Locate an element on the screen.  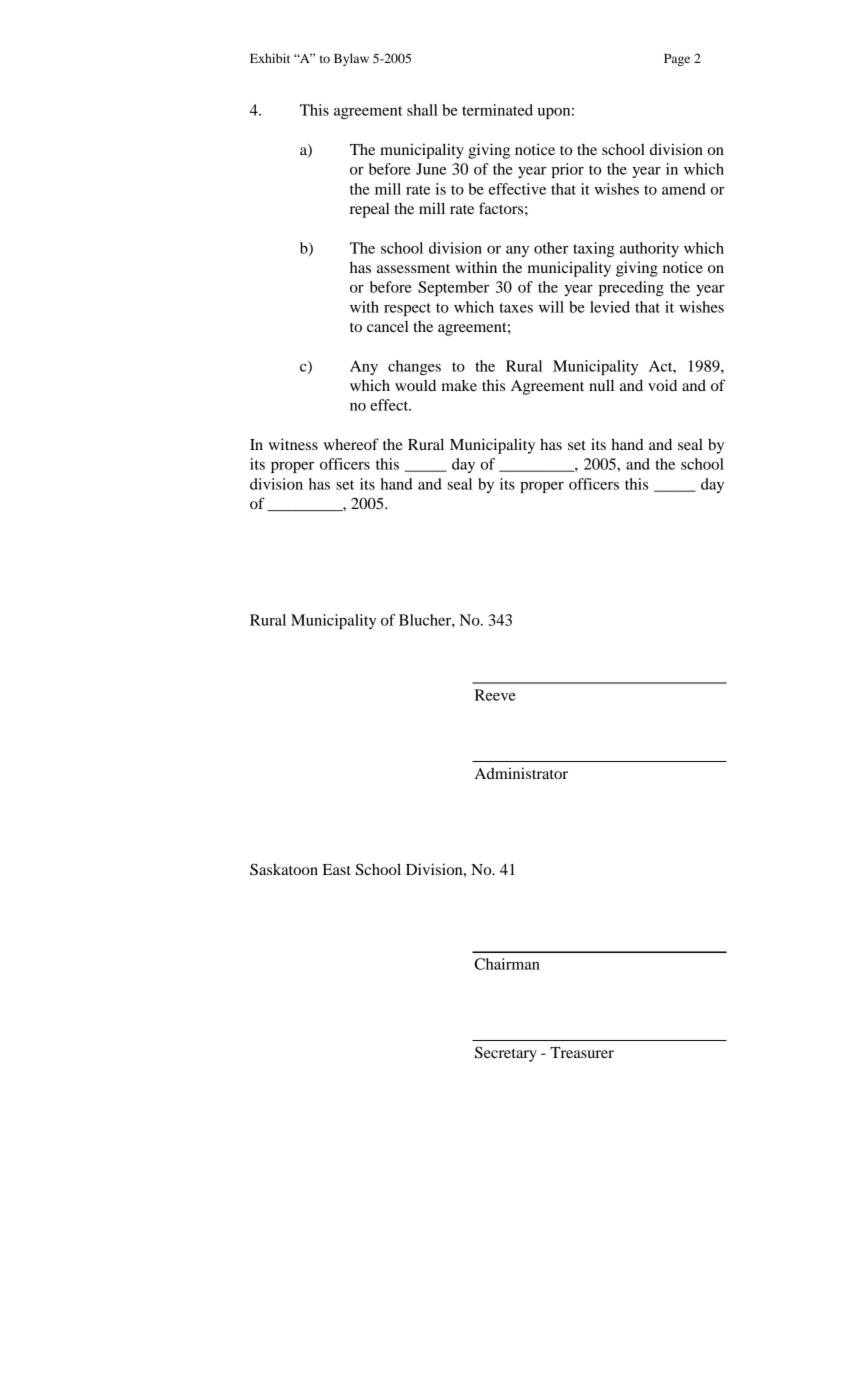
Treasurer is located at coordinates (582, 1052).
